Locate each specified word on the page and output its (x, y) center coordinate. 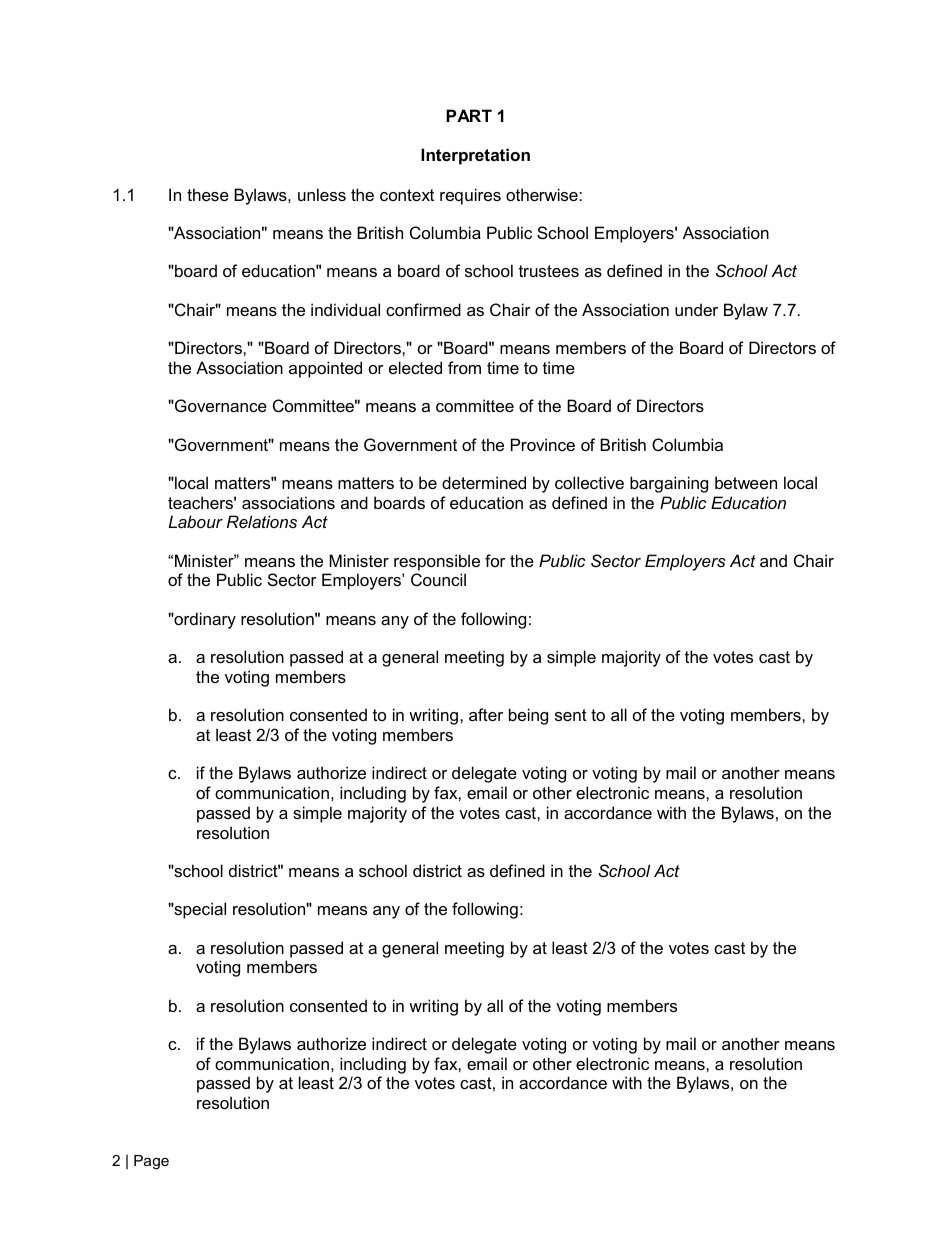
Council (438, 579)
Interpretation (475, 156)
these (208, 194)
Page (151, 1162)
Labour (195, 521)
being (528, 716)
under (696, 309)
